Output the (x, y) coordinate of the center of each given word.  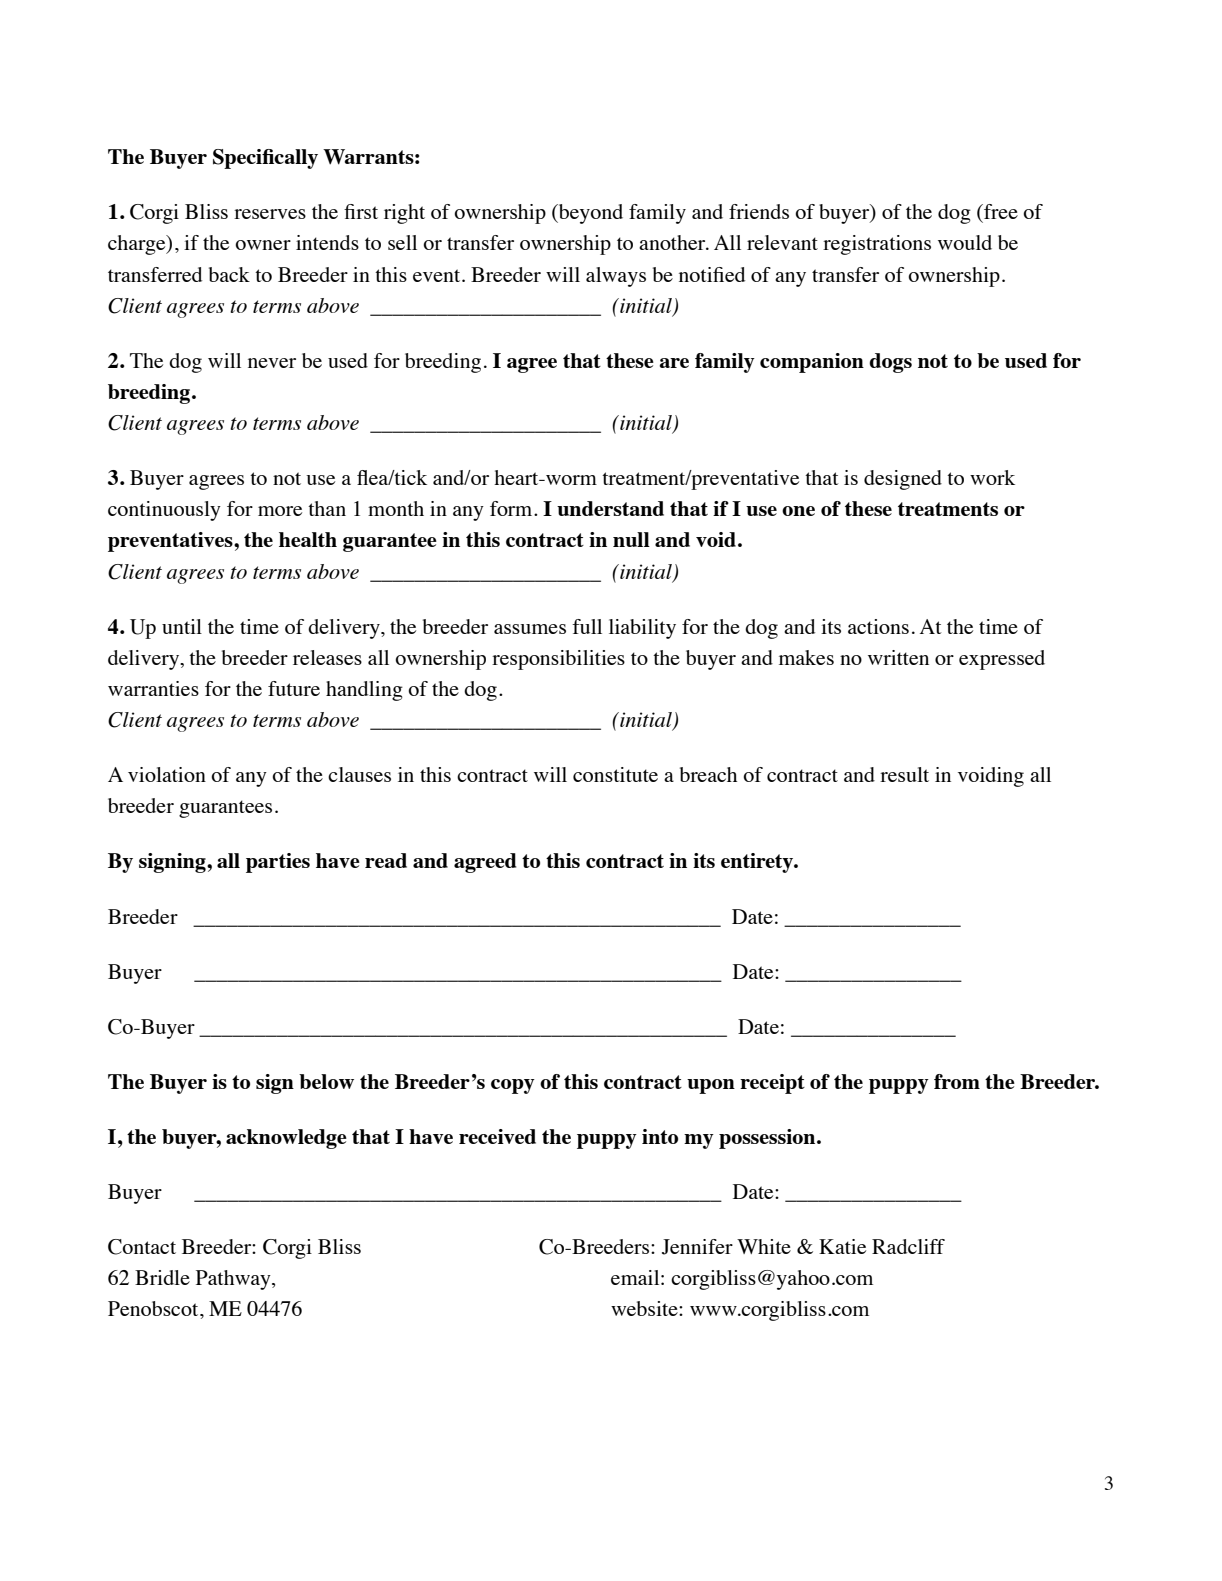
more (280, 511)
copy (513, 1086)
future (294, 688)
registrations (877, 245)
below (326, 1081)
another (673, 242)
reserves (270, 214)
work (992, 477)
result (904, 774)
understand (610, 508)
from (957, 1081)
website (645, 1308)
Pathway (234, 1280)
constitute (615, 774)
